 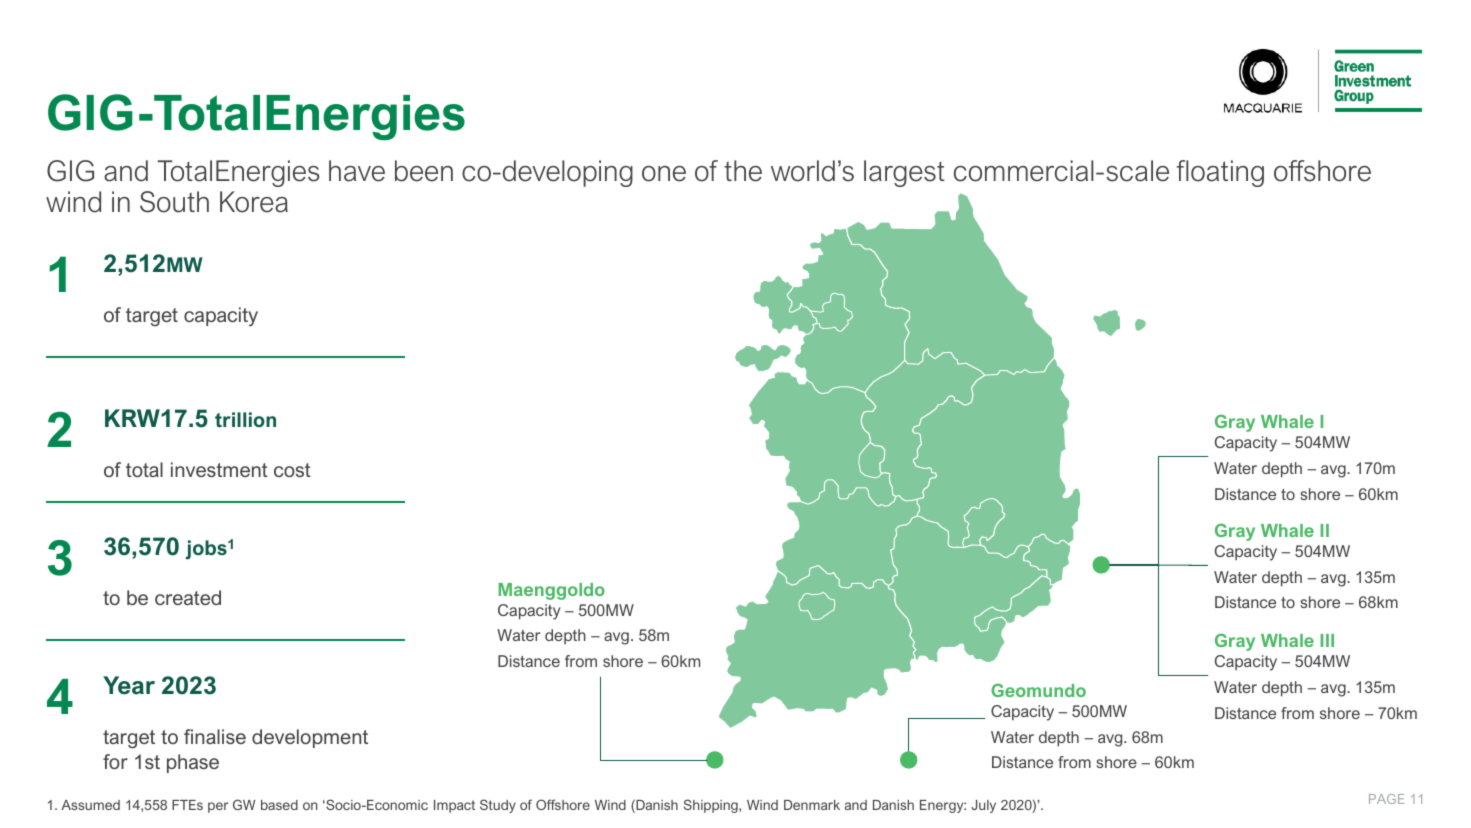 What do you see at coordinates (254, 202) in the screenshot?
I see `Korea` at bounding box center [254, 202].
